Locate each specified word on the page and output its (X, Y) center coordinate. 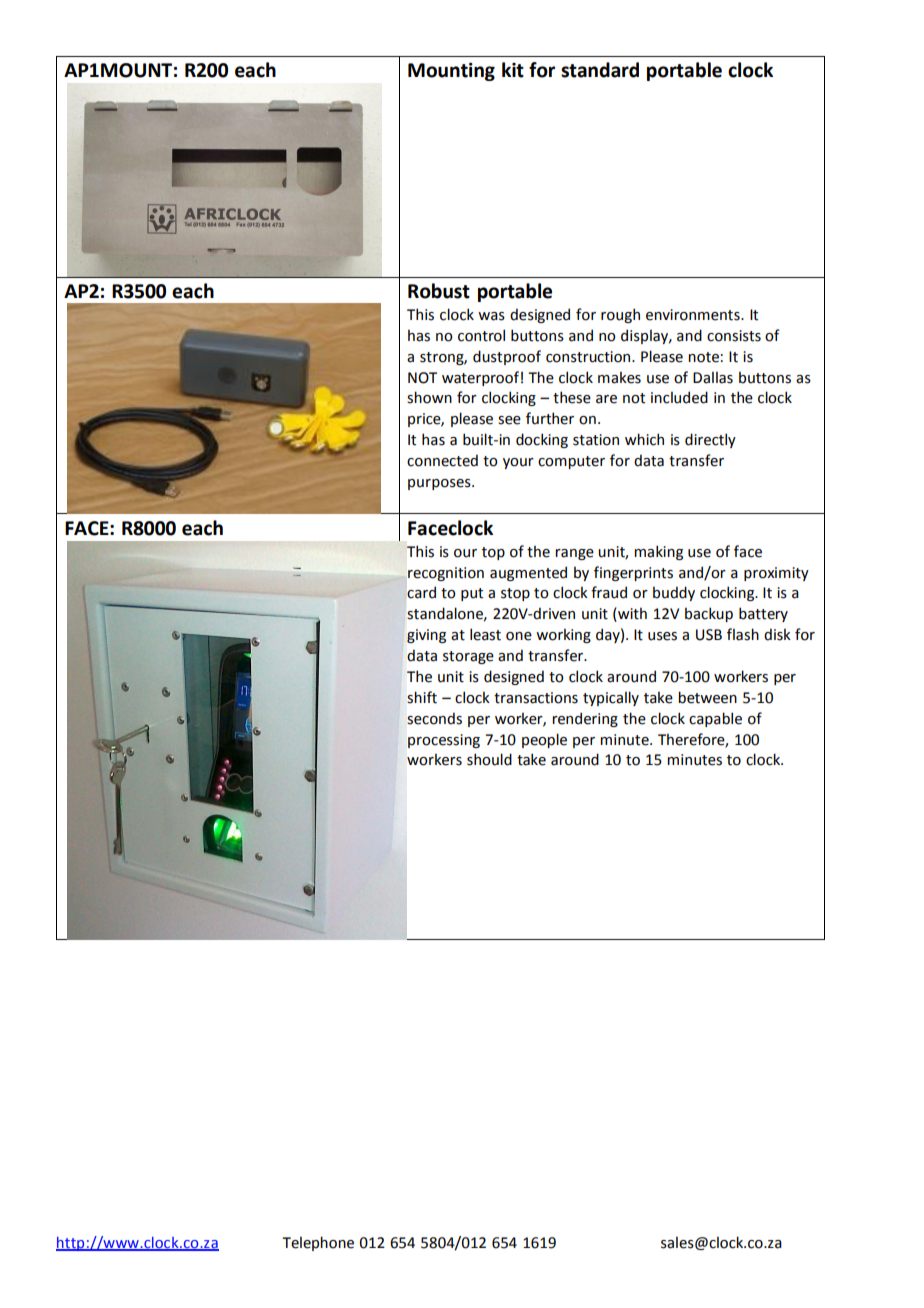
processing (444, 741)
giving (426, 636)
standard (600, 70)
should (489, 759)
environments (694, 315)
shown (429, 397)
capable (715, 719)
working (563, 636)
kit (513, 70)
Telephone (318, 1243)
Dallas (713, 378)
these (572, 397)
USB (709, 635)
